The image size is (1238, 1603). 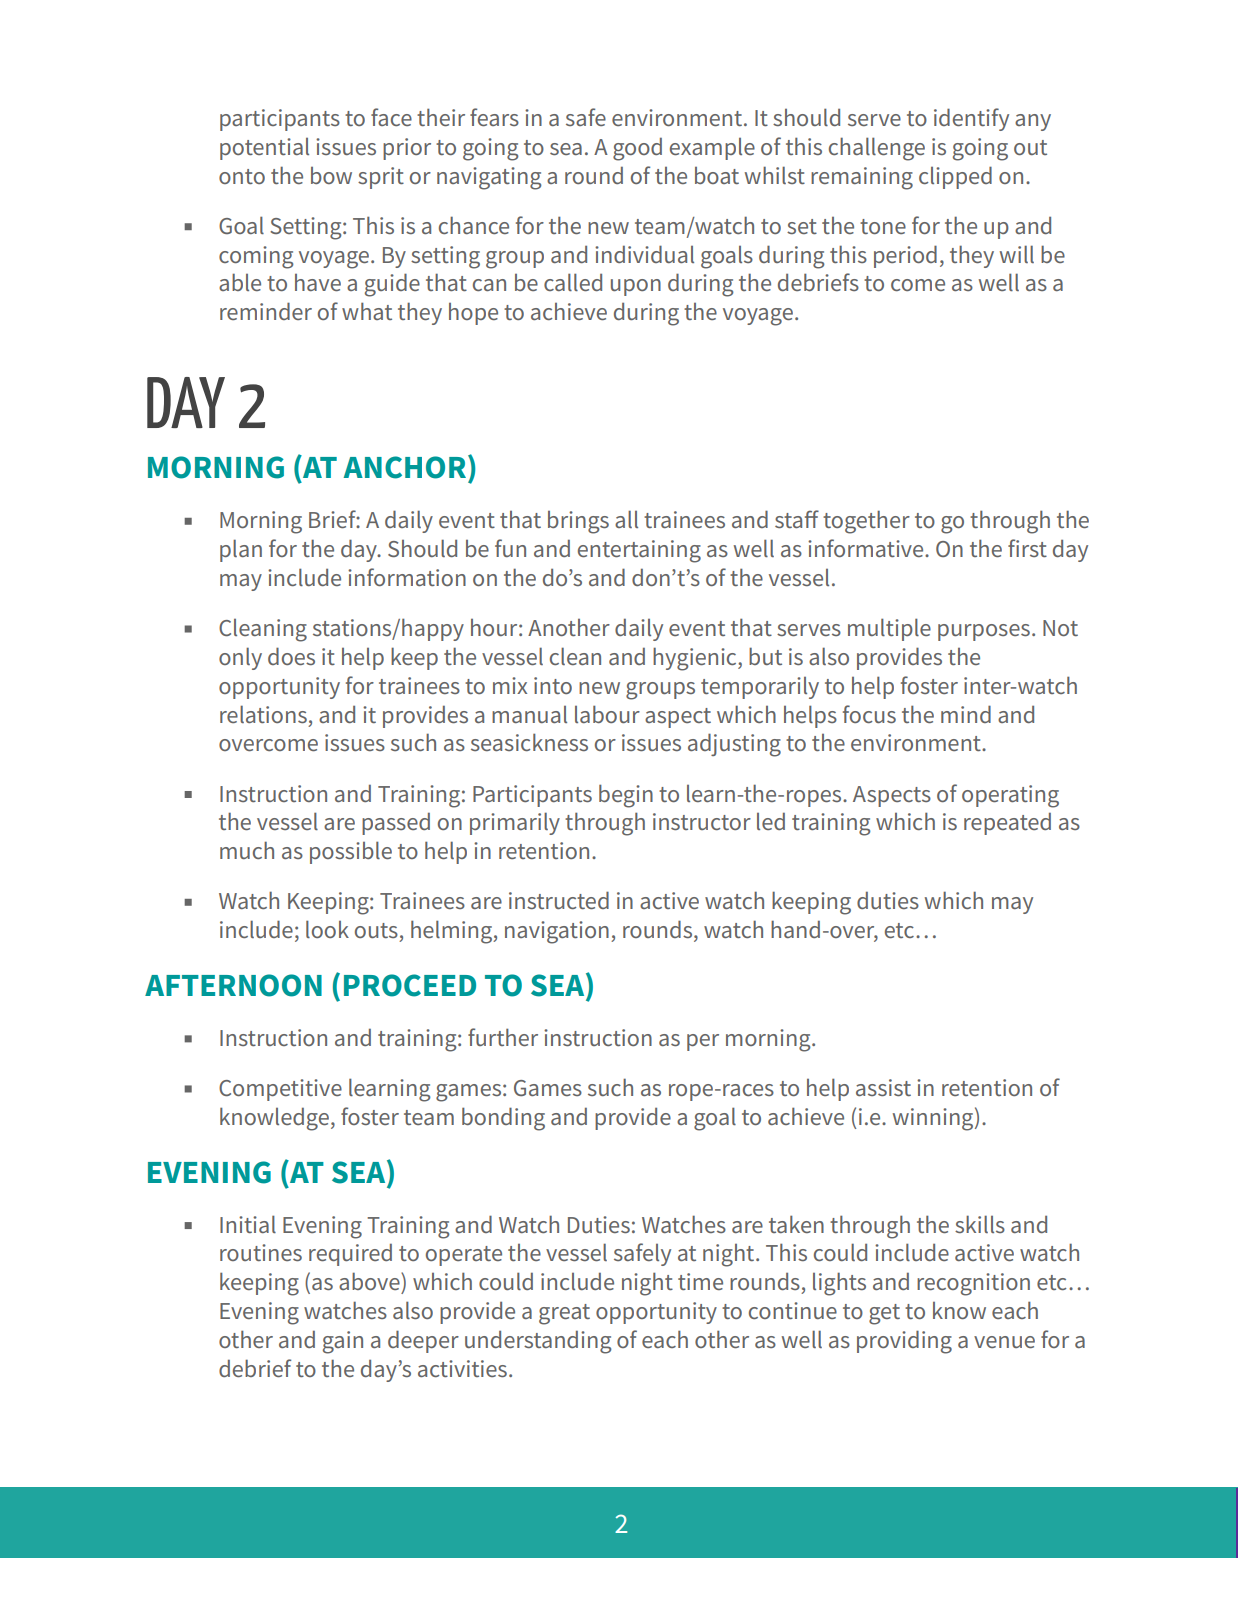 I want to click on focus, so click(x=869, y=714).
